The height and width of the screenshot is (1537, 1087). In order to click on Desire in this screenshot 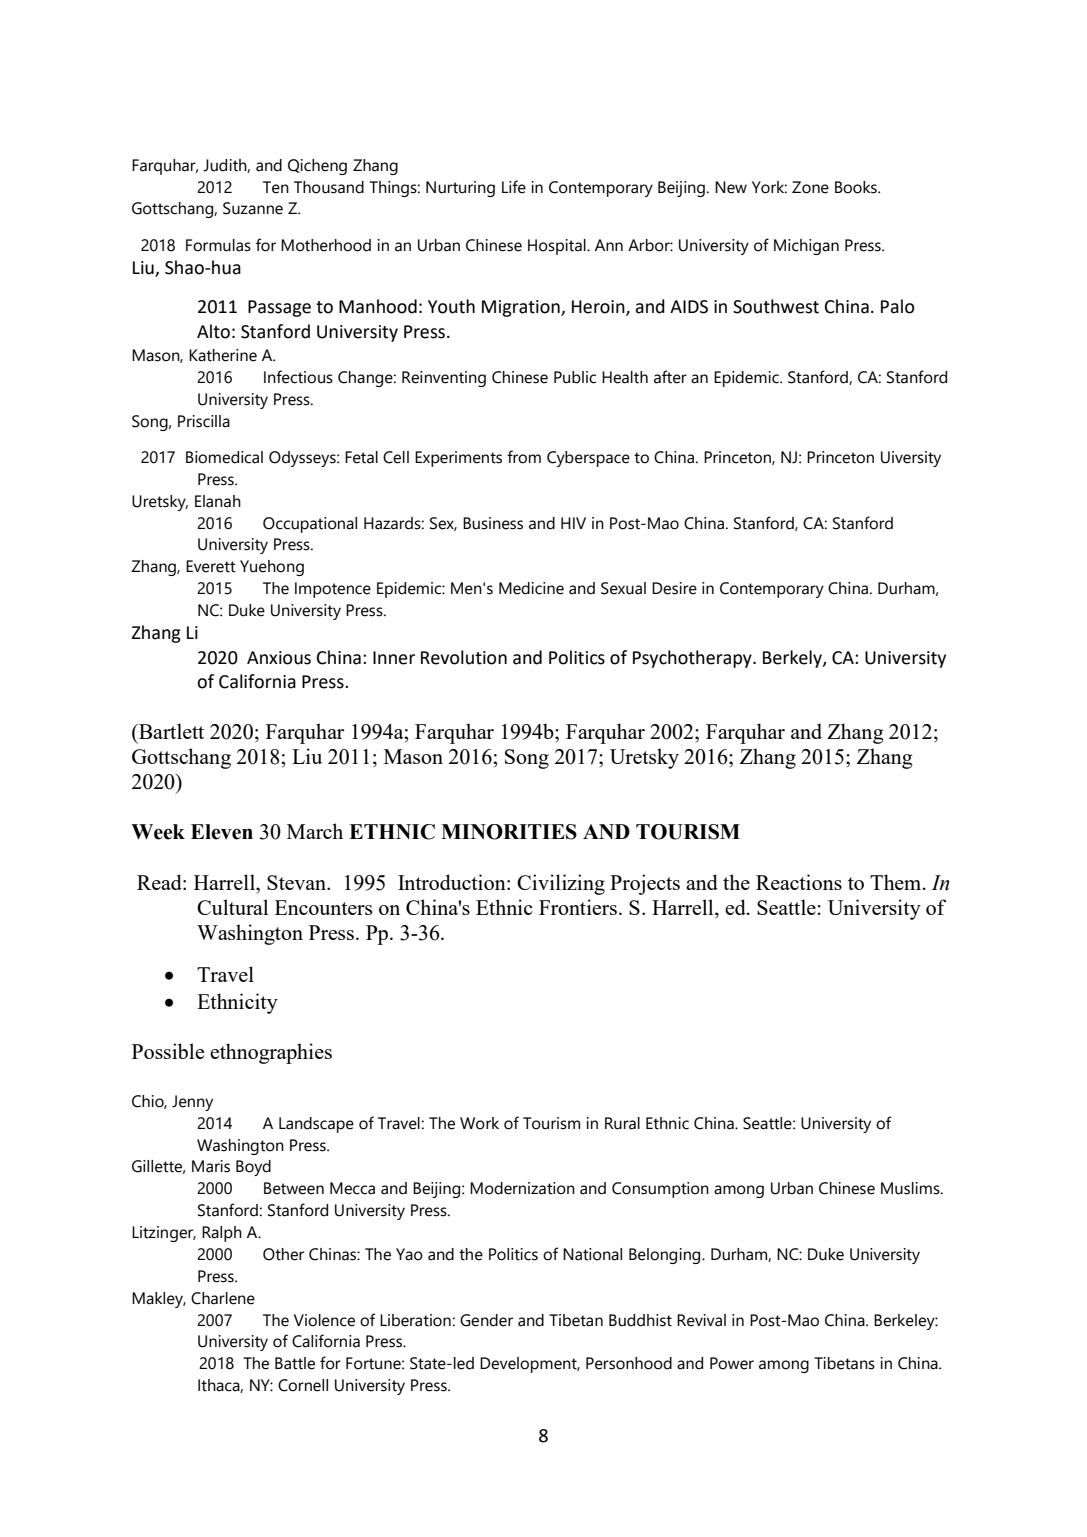, I will do `click(674, 588)`.
